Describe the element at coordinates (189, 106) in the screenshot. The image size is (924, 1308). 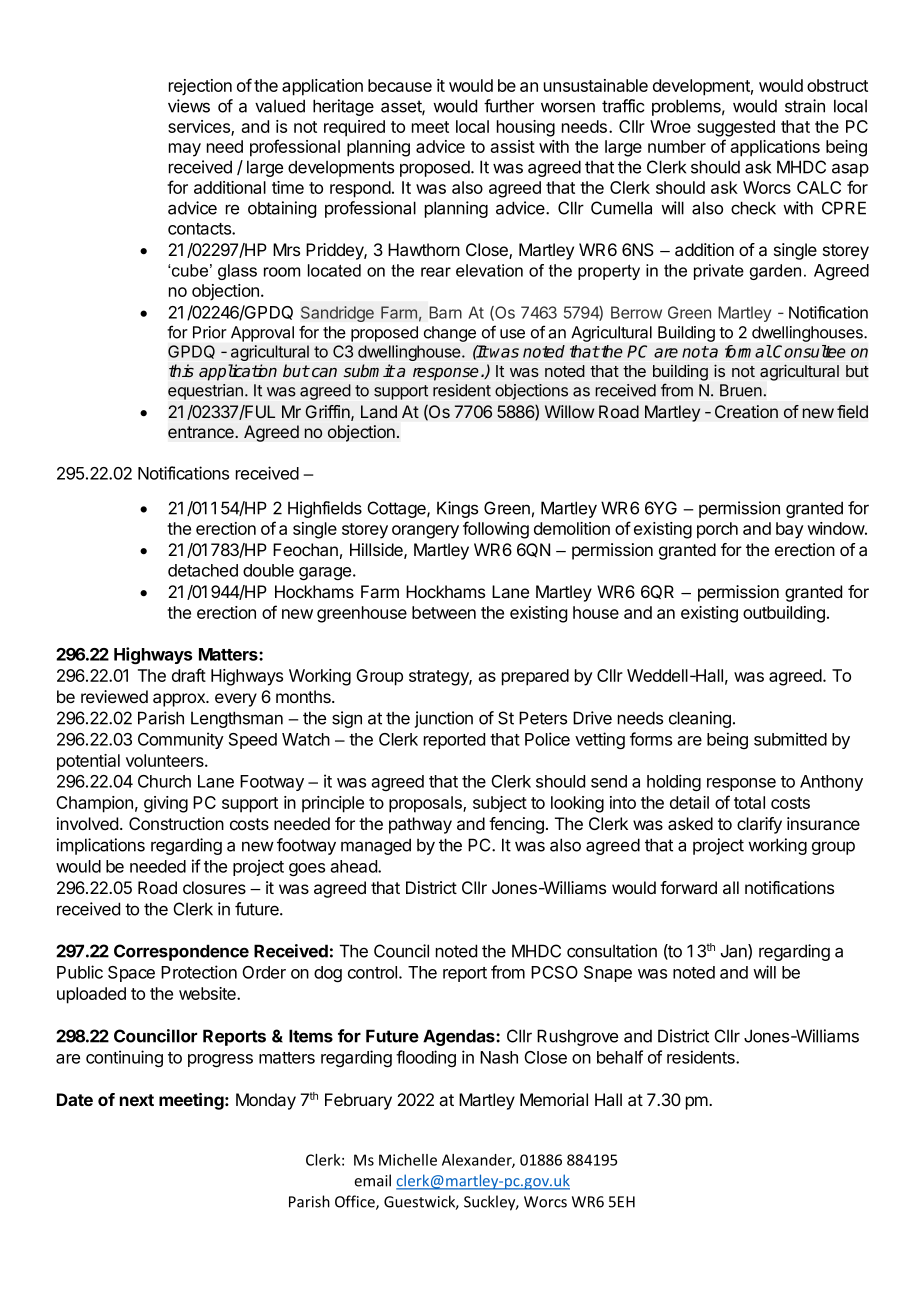
I see `views` at that location.
